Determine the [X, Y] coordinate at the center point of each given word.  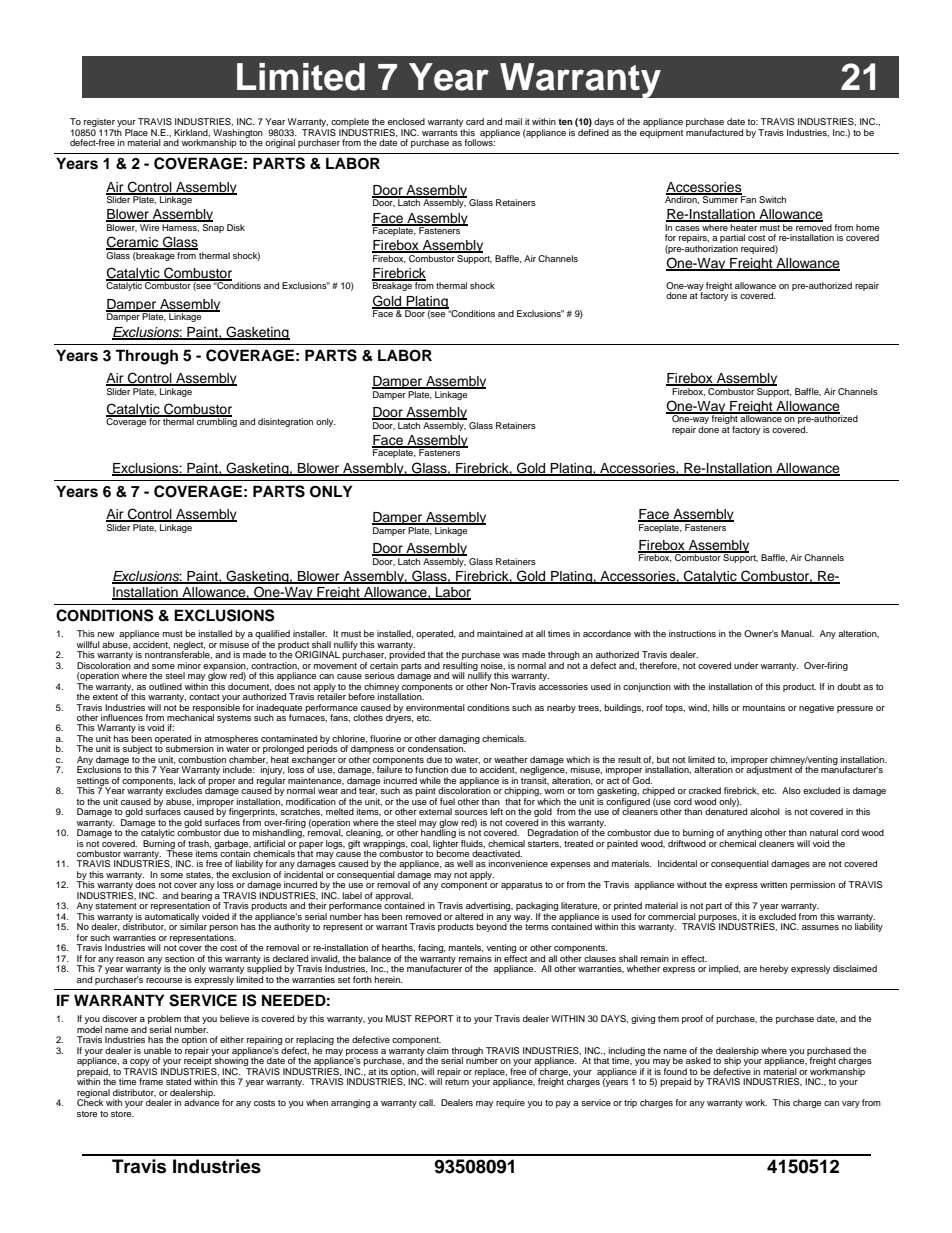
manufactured [714, 131]
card [475, 121]
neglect [190, 646]
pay [563, 1104]
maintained [500, 633]
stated [178, 1081]
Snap [213, 228]
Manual [797, 633]
